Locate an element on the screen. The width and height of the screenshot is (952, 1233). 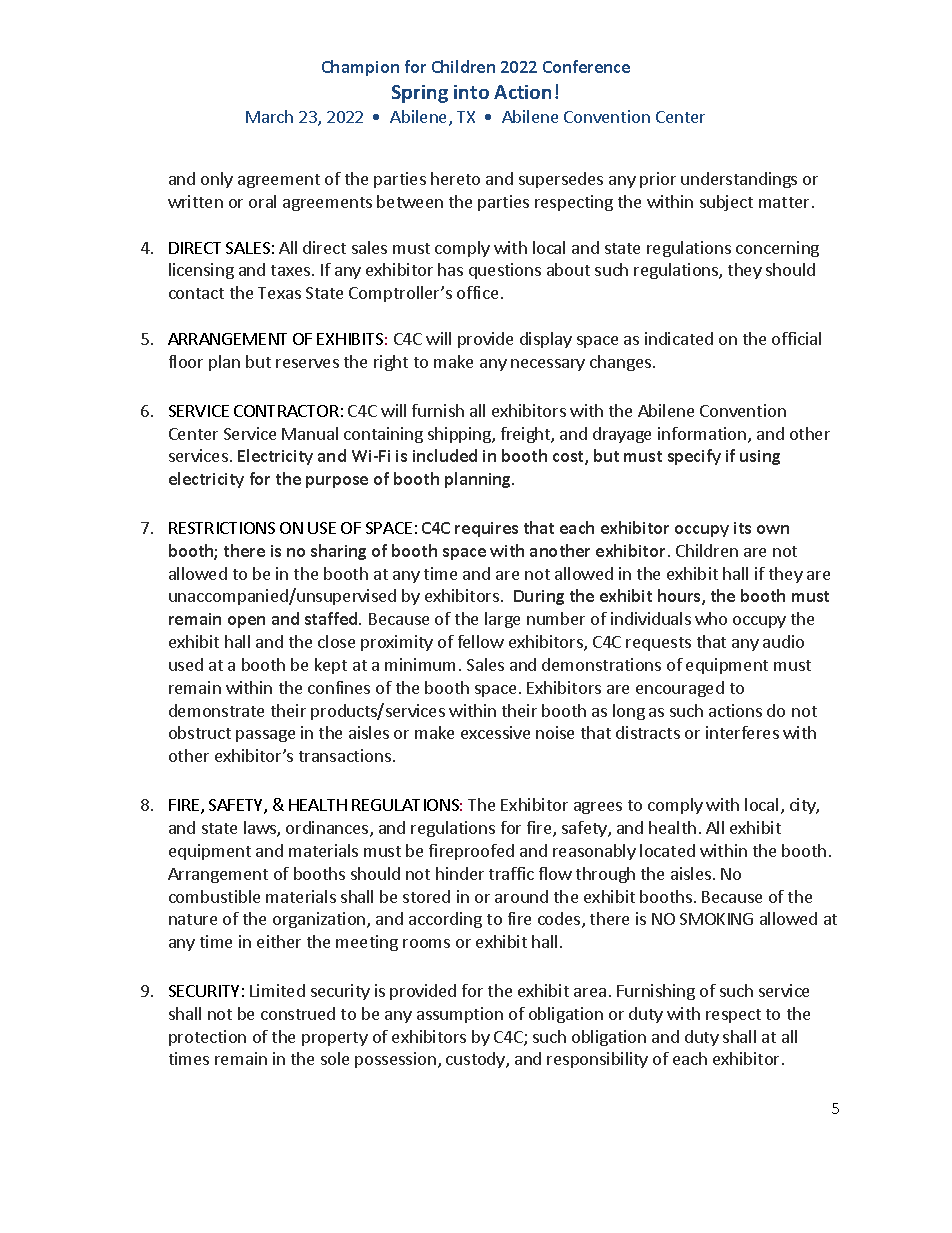
office is located at coordinates (477, 292).
